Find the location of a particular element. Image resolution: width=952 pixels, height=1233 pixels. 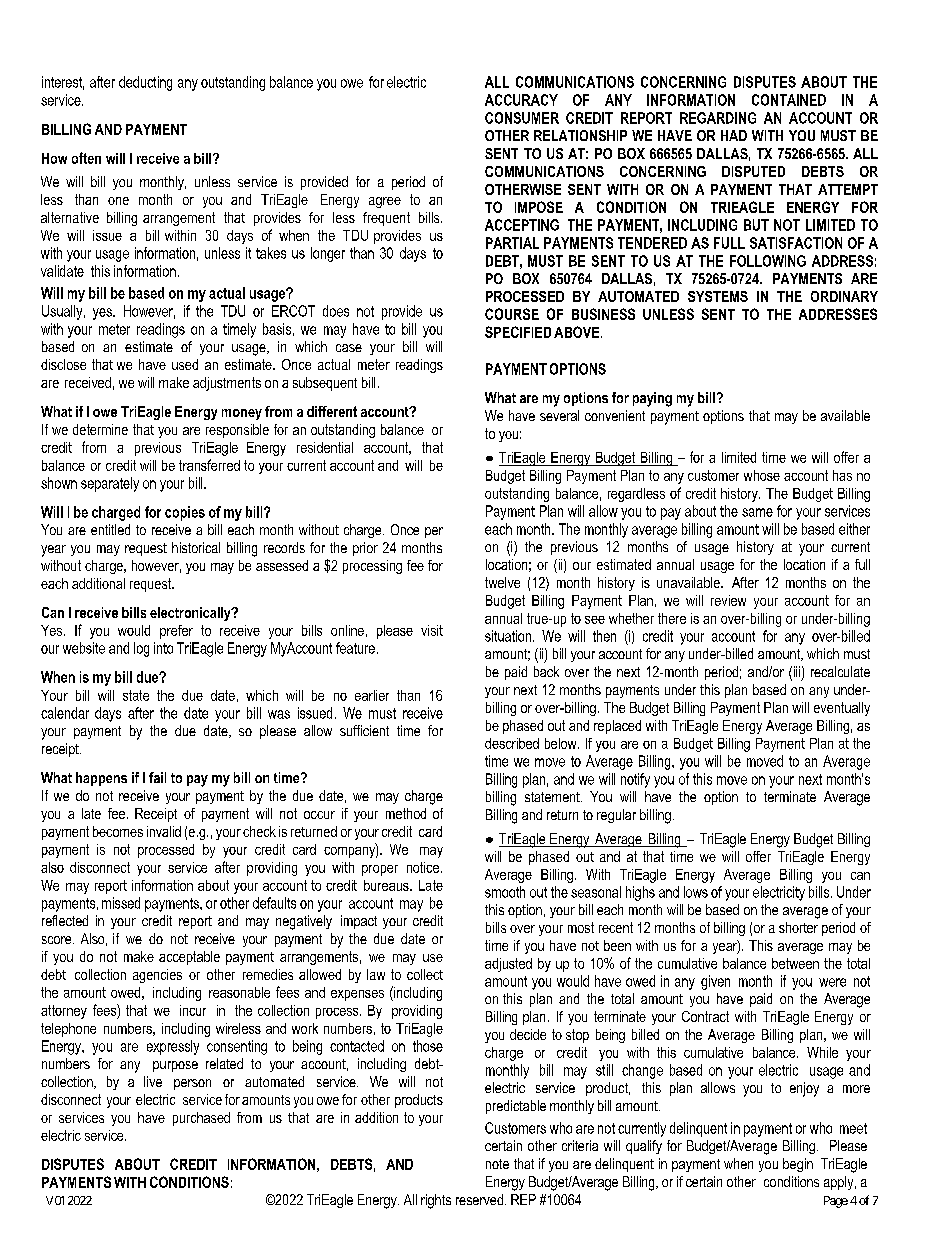

CONSUMER is located at coordinates (522, 118).
